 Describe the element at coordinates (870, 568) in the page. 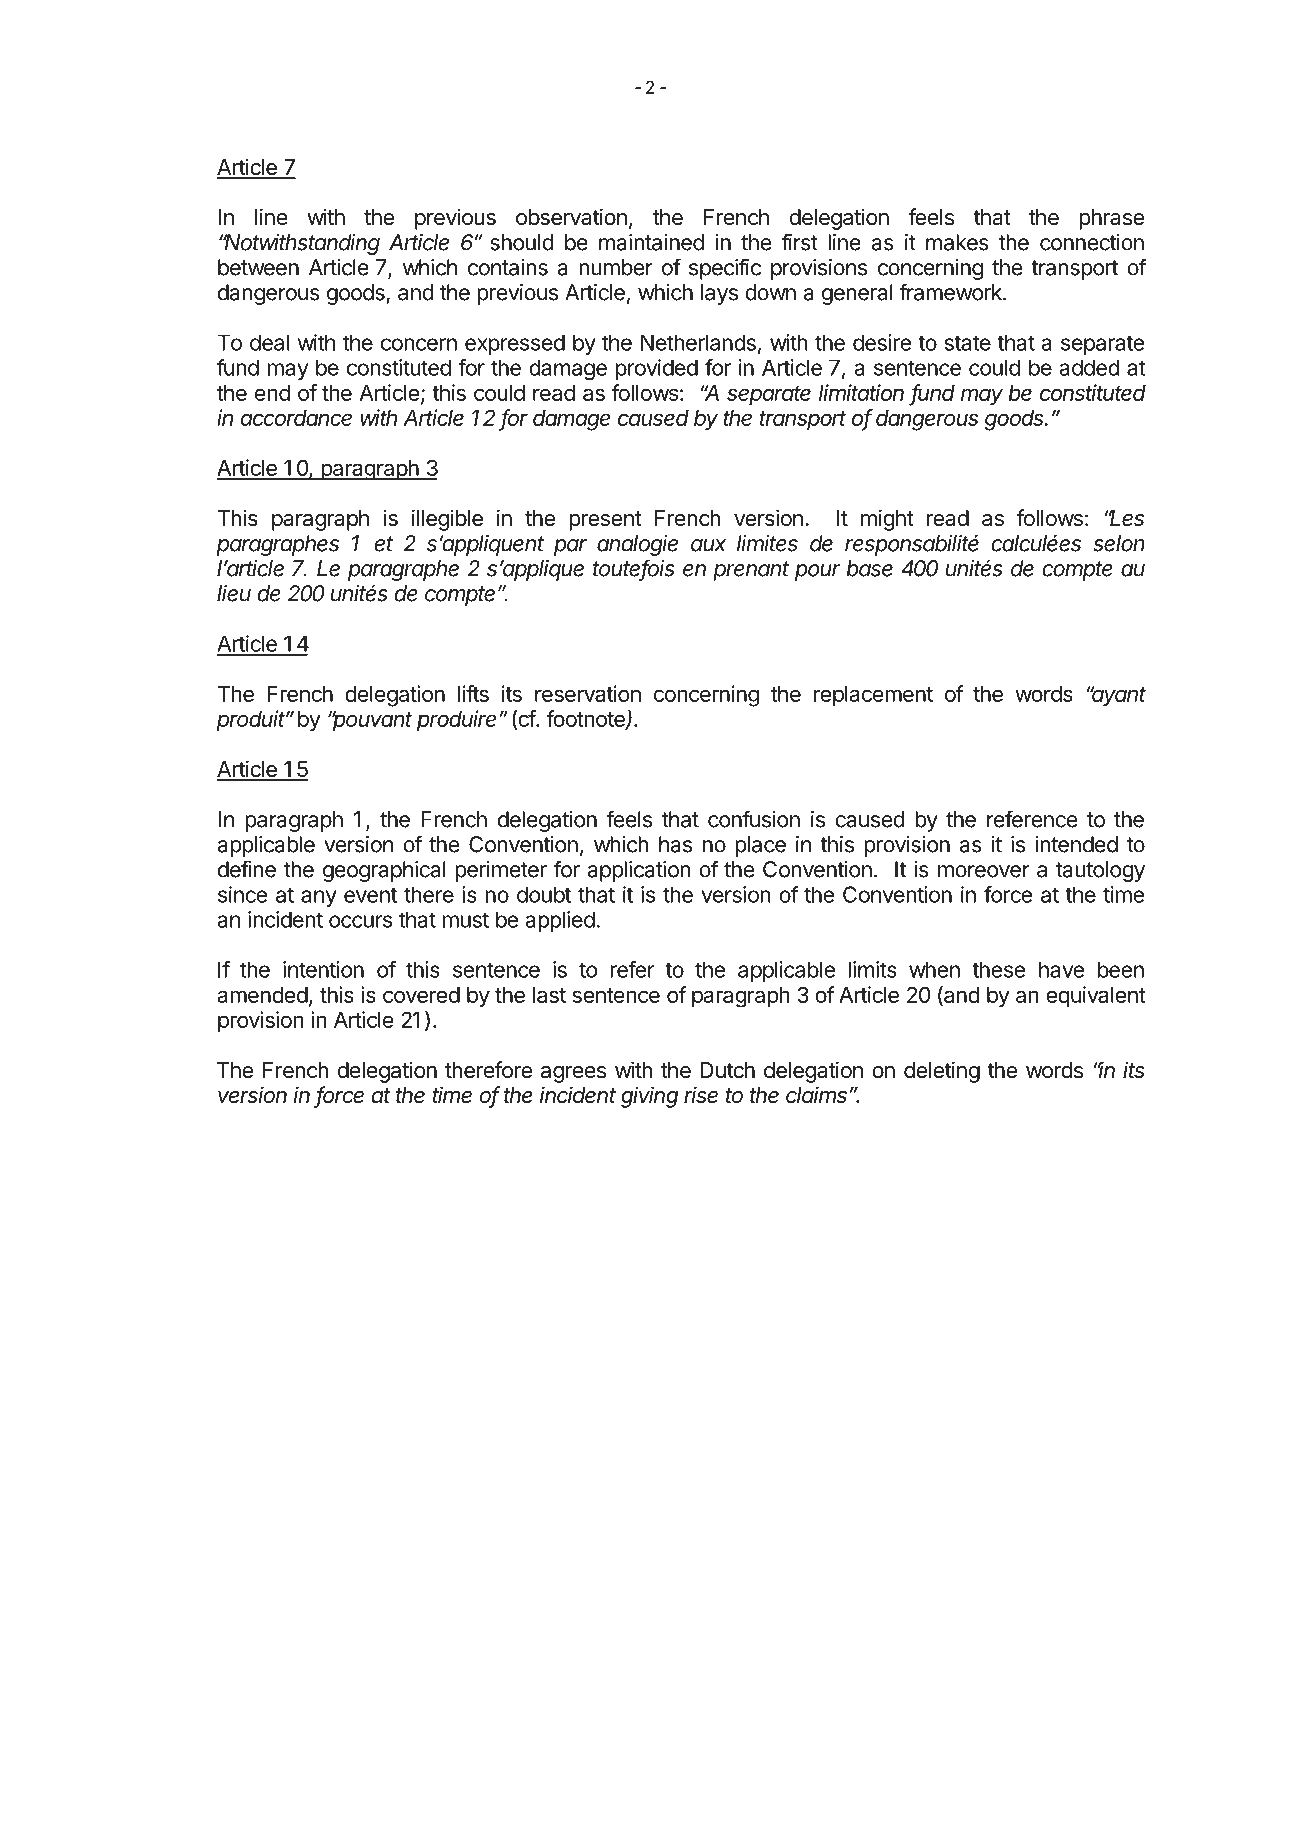

I see `base` at that location.
